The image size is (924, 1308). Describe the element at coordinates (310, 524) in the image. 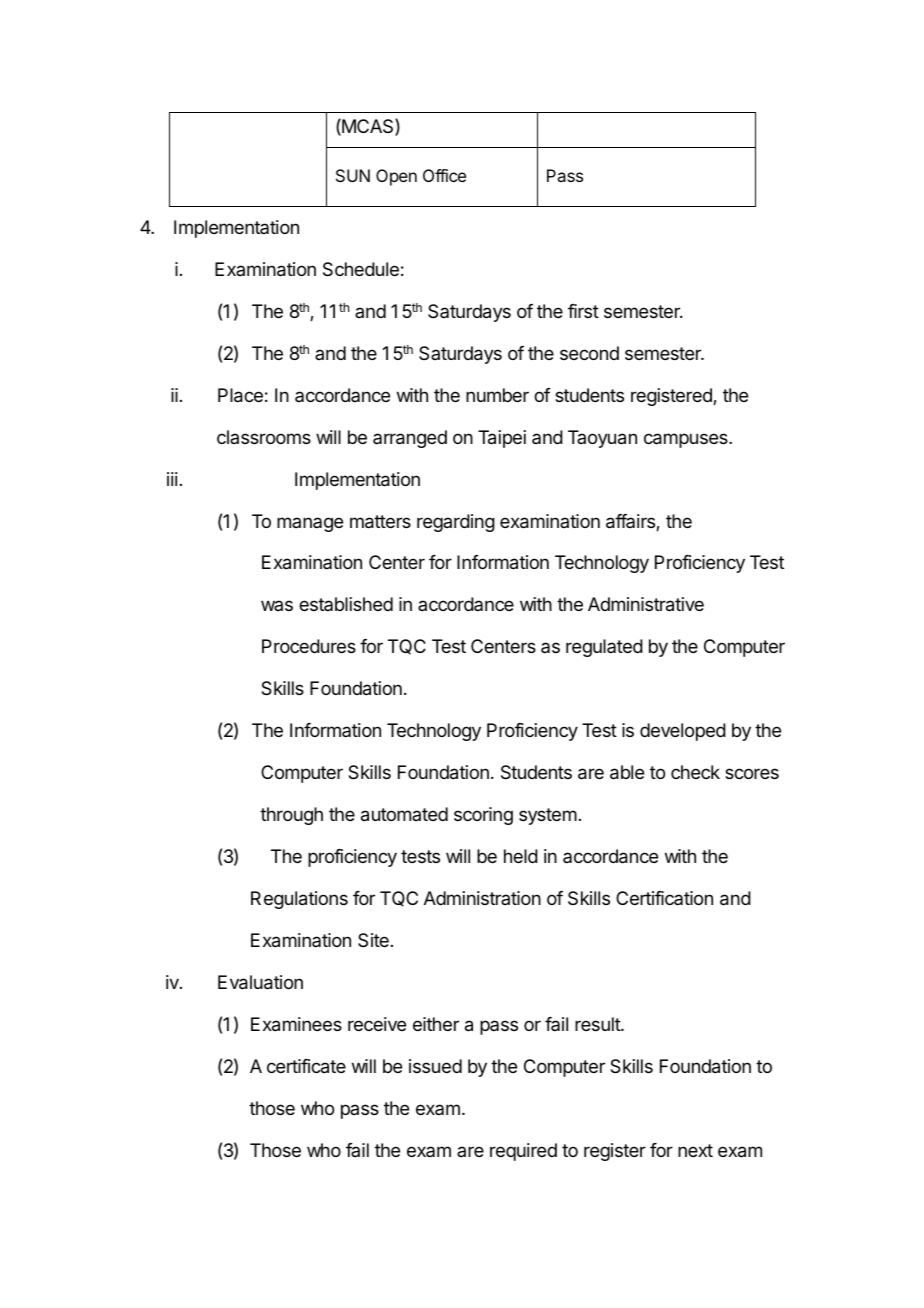

I see `manage` at that location.
